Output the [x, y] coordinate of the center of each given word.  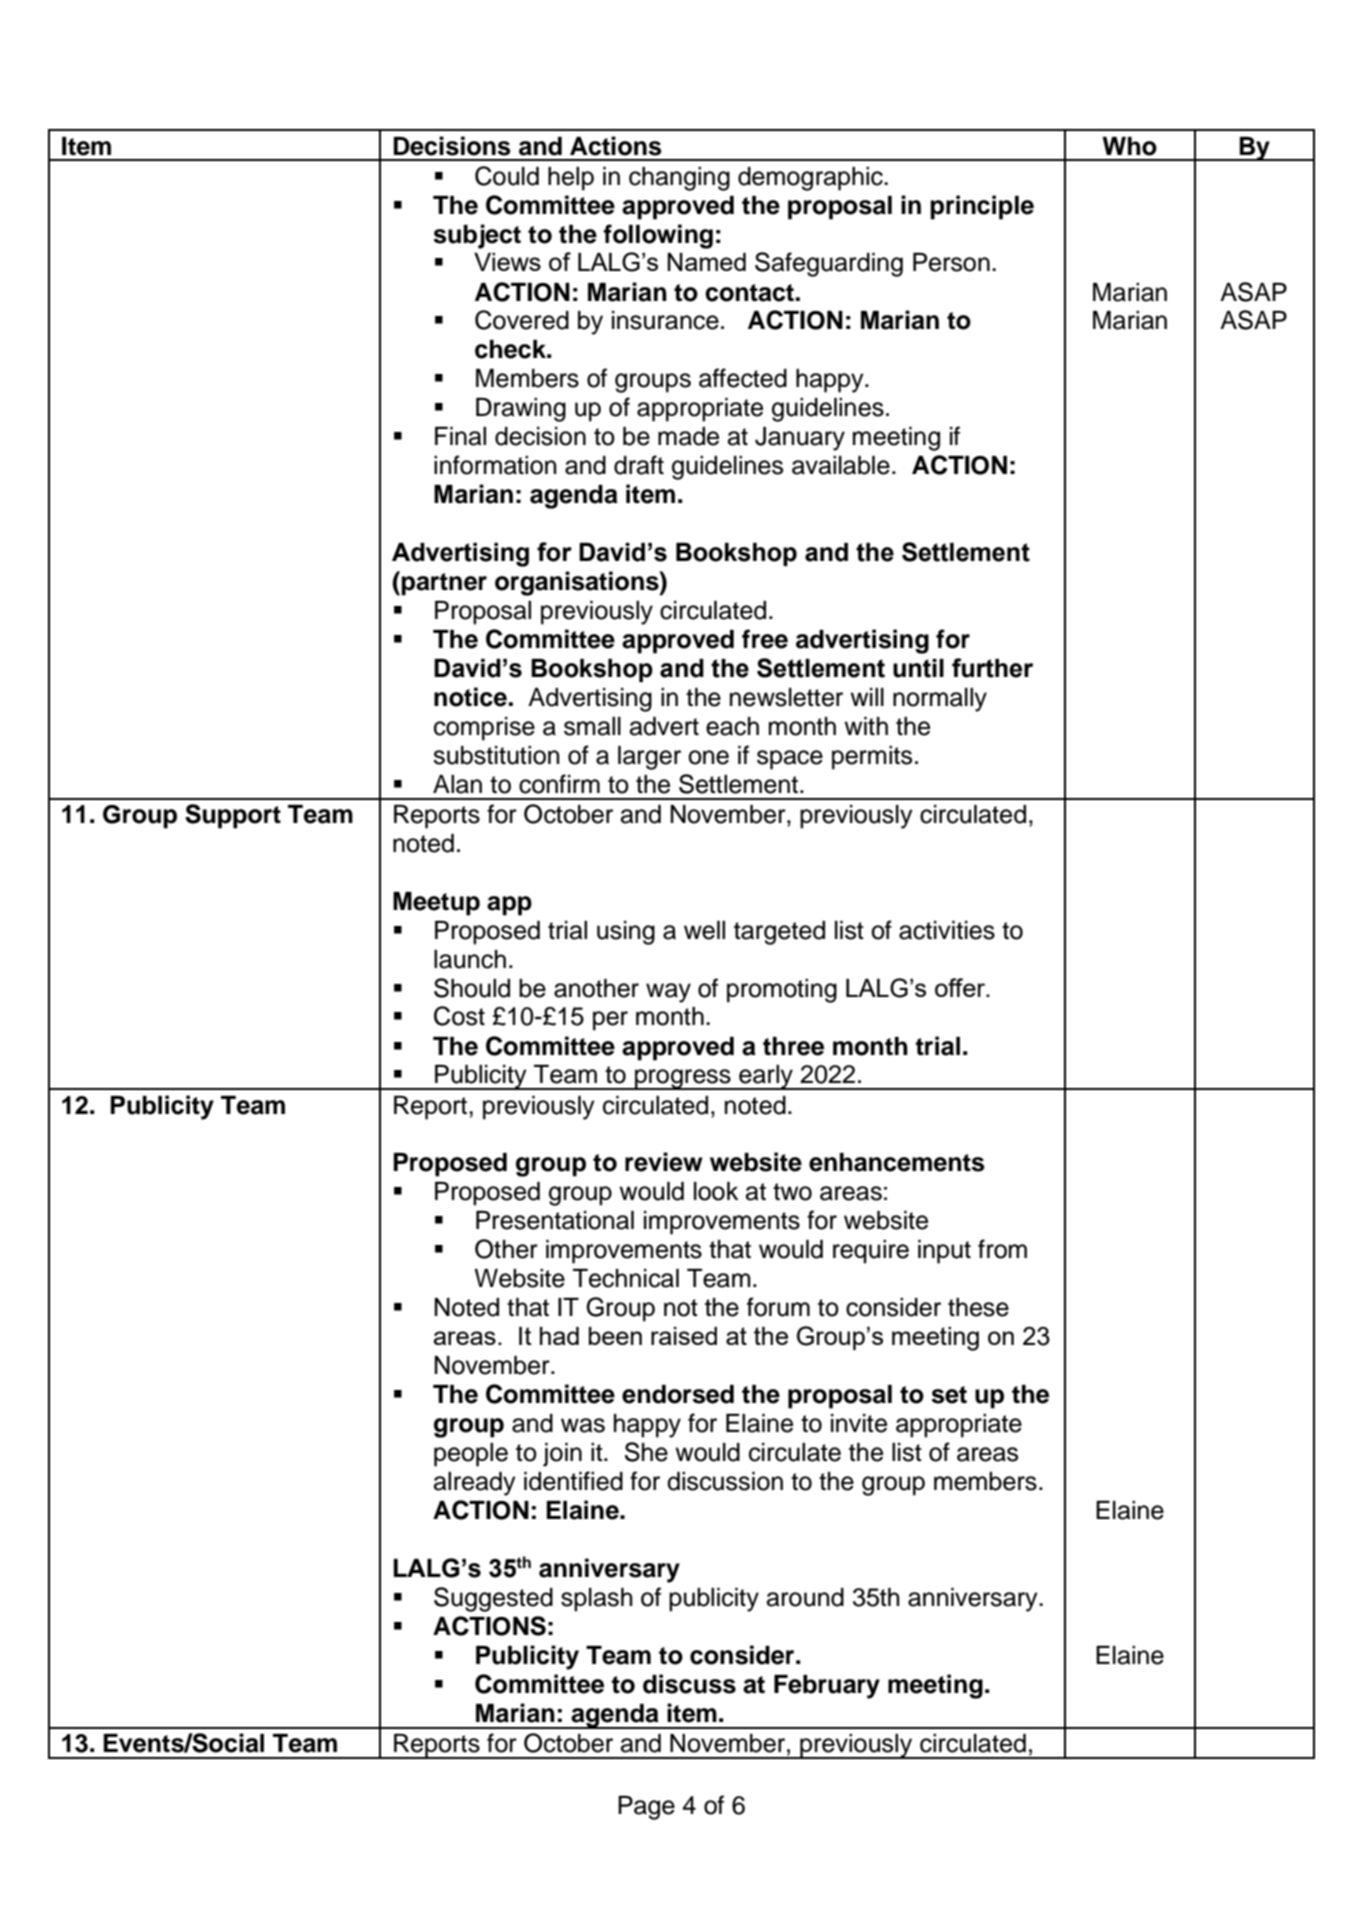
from [1002, 1249]
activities [947, 930]
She [646, 1452]
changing [679, 179]
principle [982, 207]
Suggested [493, 1599]
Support [233, 816]
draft [639, 465]
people [471, 1455]
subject [477, 236]
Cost [459, 1016]
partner [444, 584]
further [992, 668]
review [664, 1162]
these [978, 1307]
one [708, 757]
